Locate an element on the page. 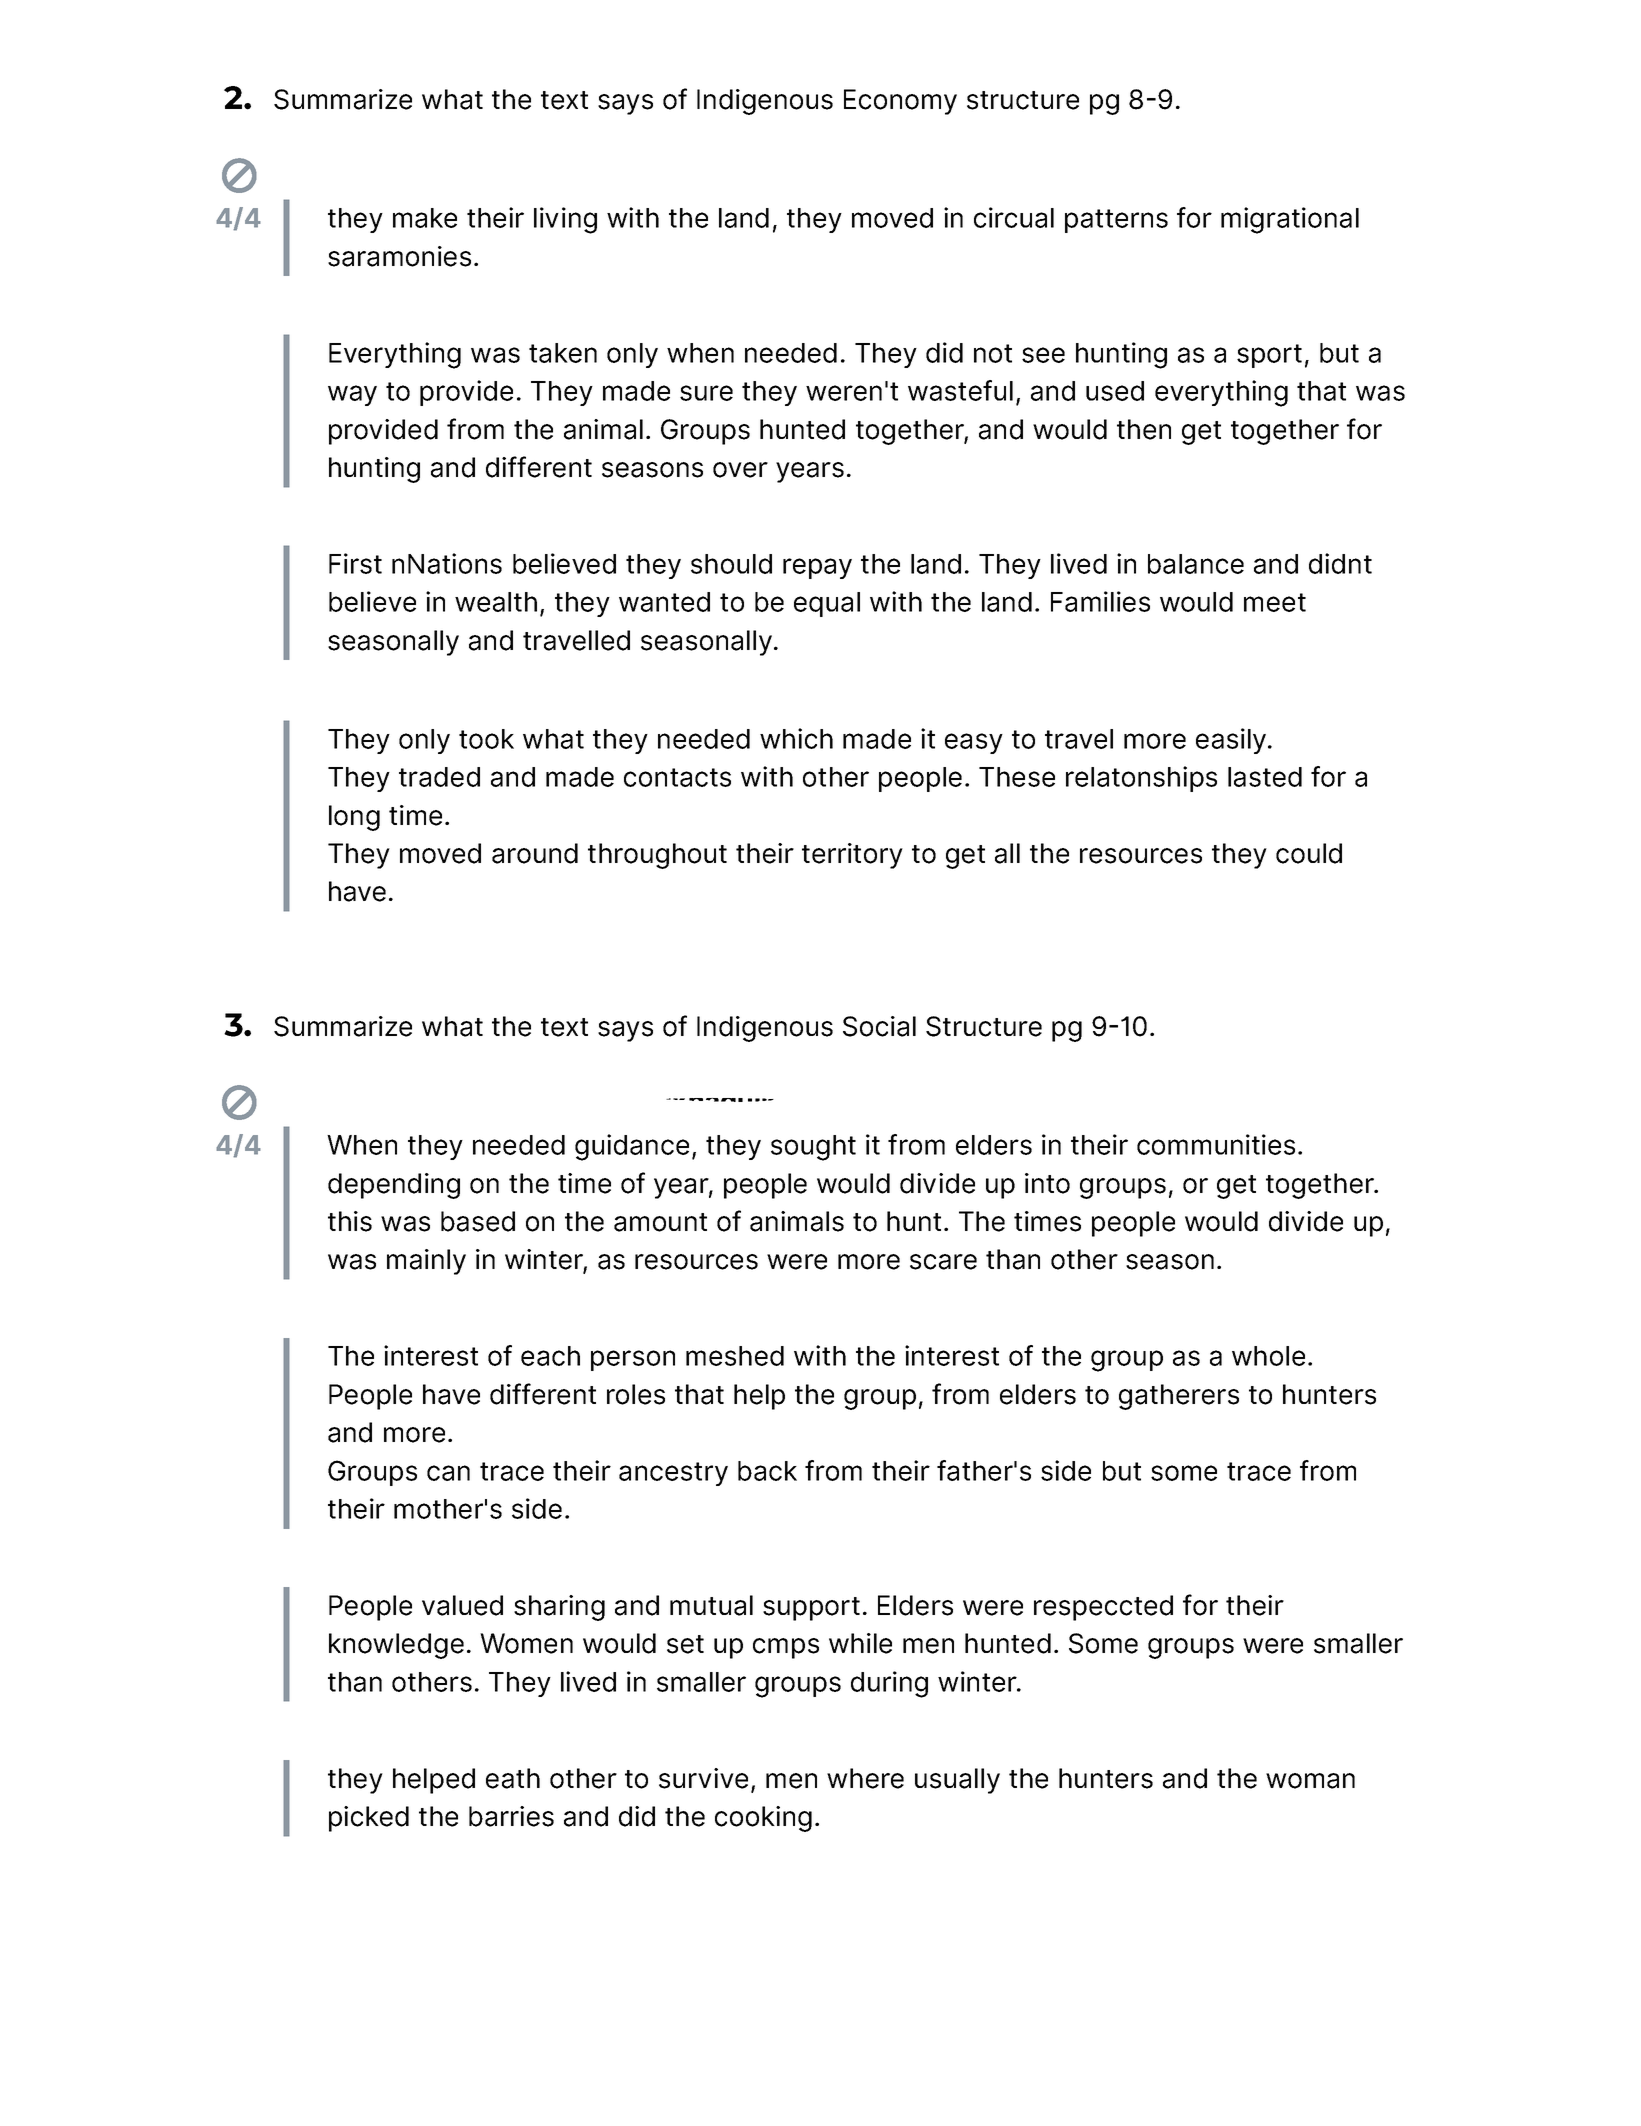 The height and width of the document is (2126, 1641). eath is located at coordinates (513, 1778).
